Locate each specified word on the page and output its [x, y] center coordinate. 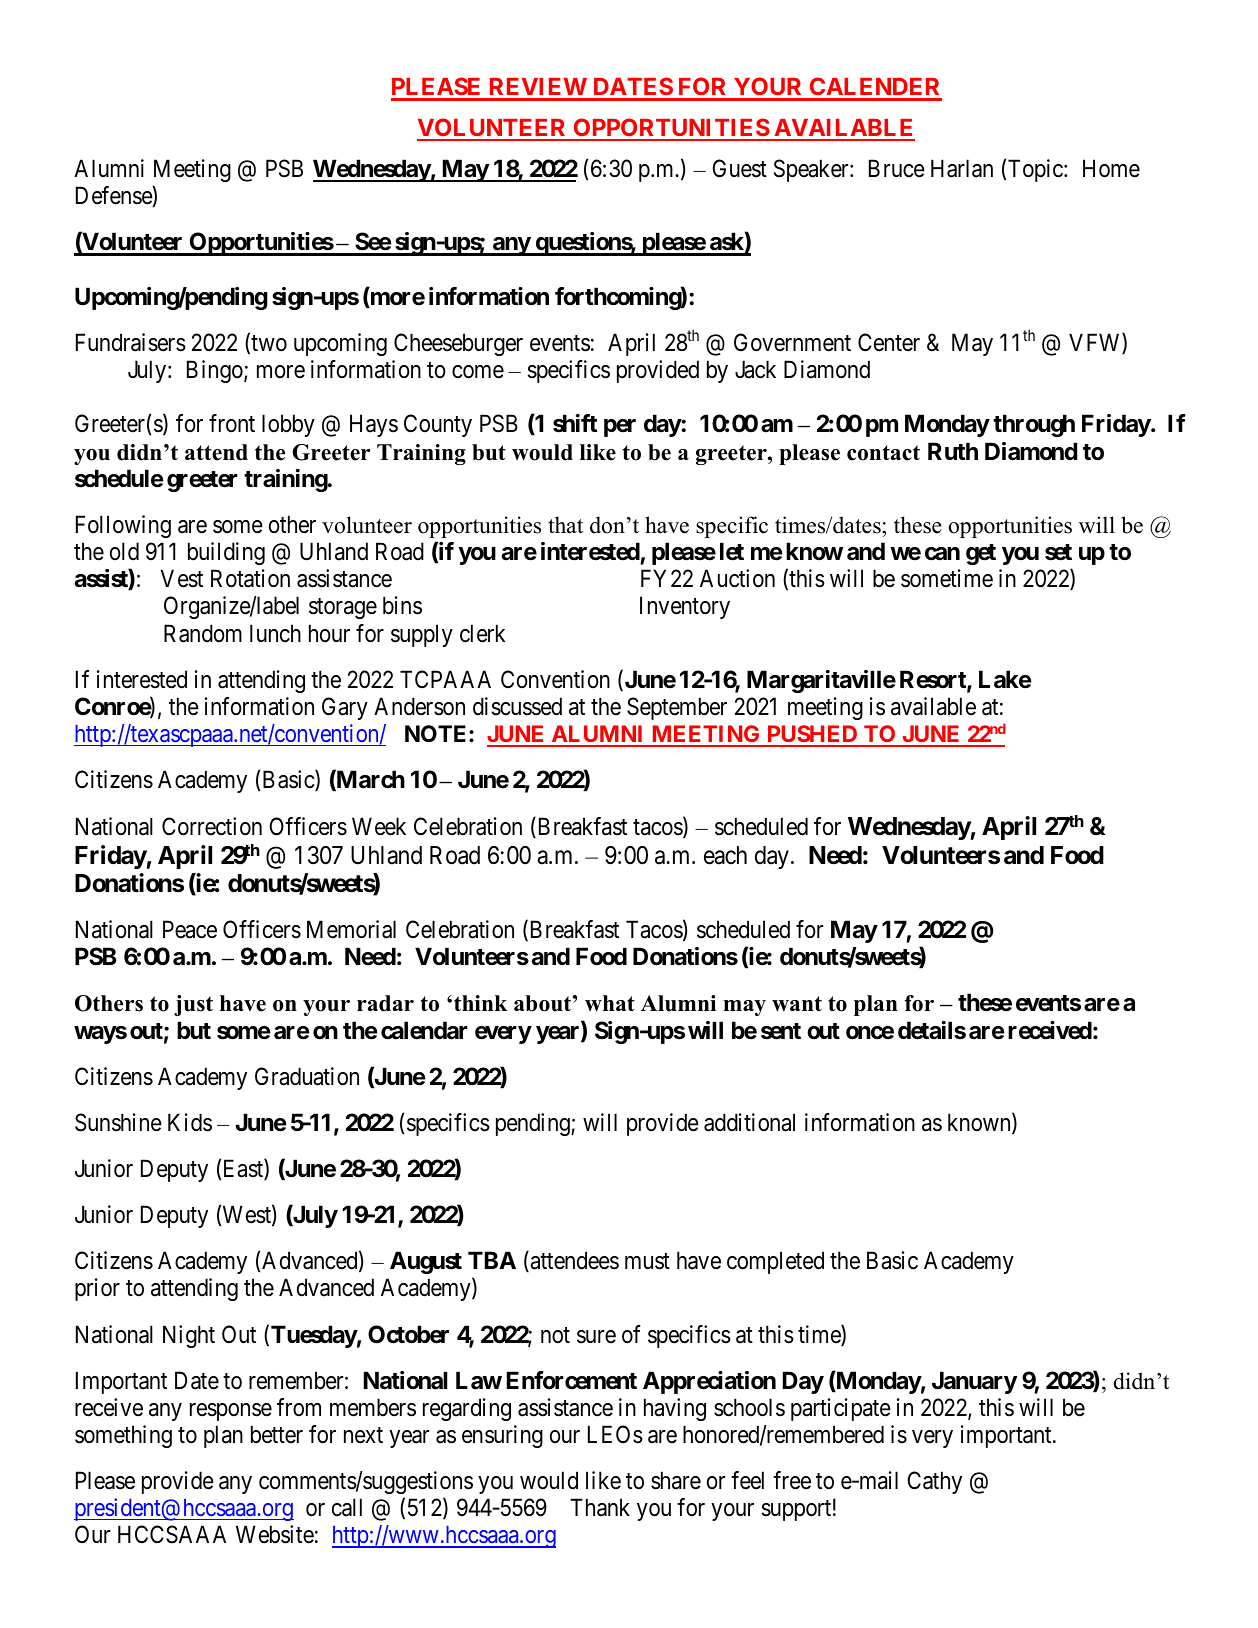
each [725, 855]
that [565, 524]
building [226, 553]
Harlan [962, 168]
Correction [212, 826]
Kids [190, 1122]
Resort [934, 680]
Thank [600, 1507]
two [268, 344]
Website [275, 1534]
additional [749, 1122]
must [647, 1262]
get [981, 554]
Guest [739, 168]
